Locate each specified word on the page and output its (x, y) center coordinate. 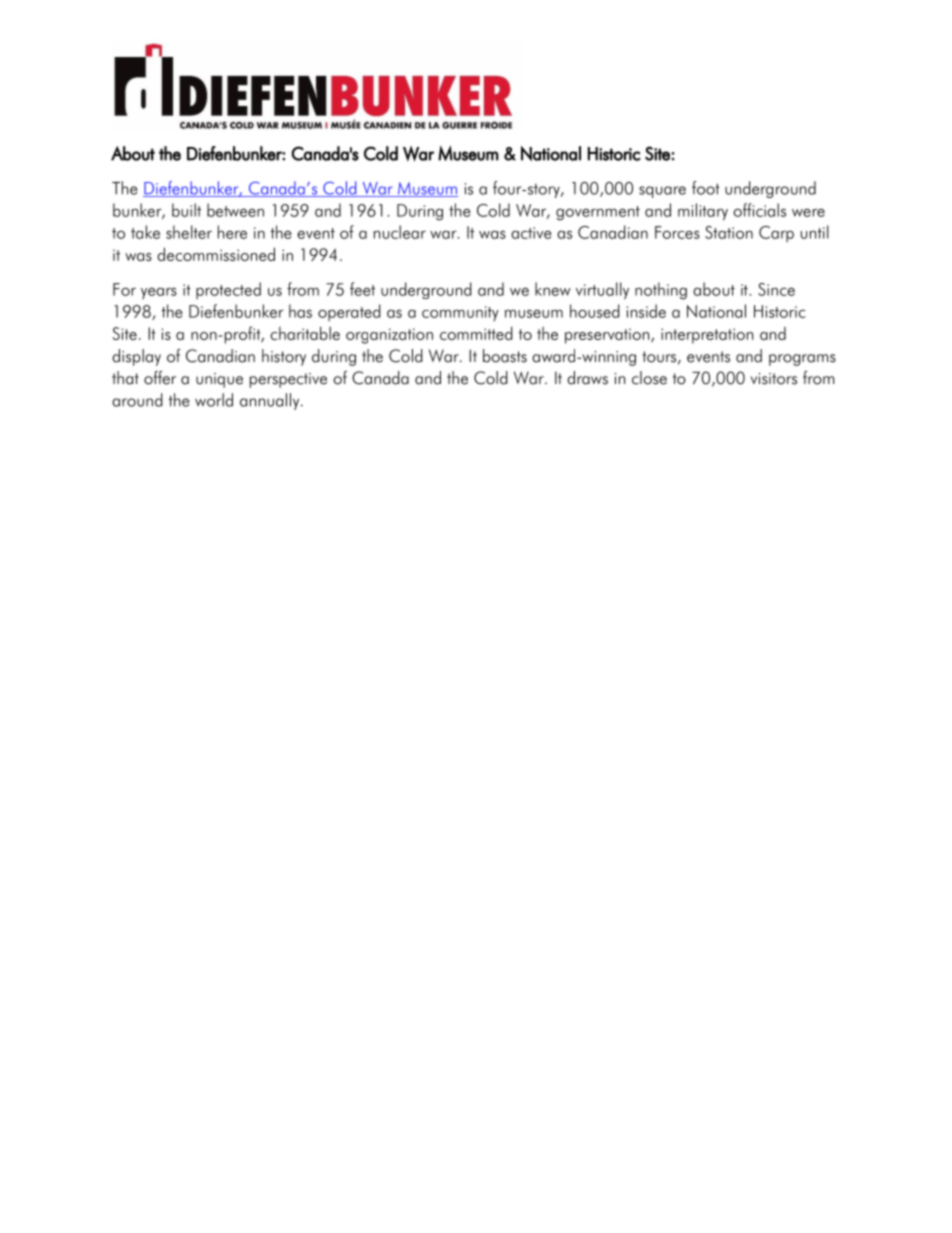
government (598, 213)
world (214, 400)
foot (706, 188)
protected (228, 290)
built (186, 210)
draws (587, 378)
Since (776, 289)
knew (553, 289)
